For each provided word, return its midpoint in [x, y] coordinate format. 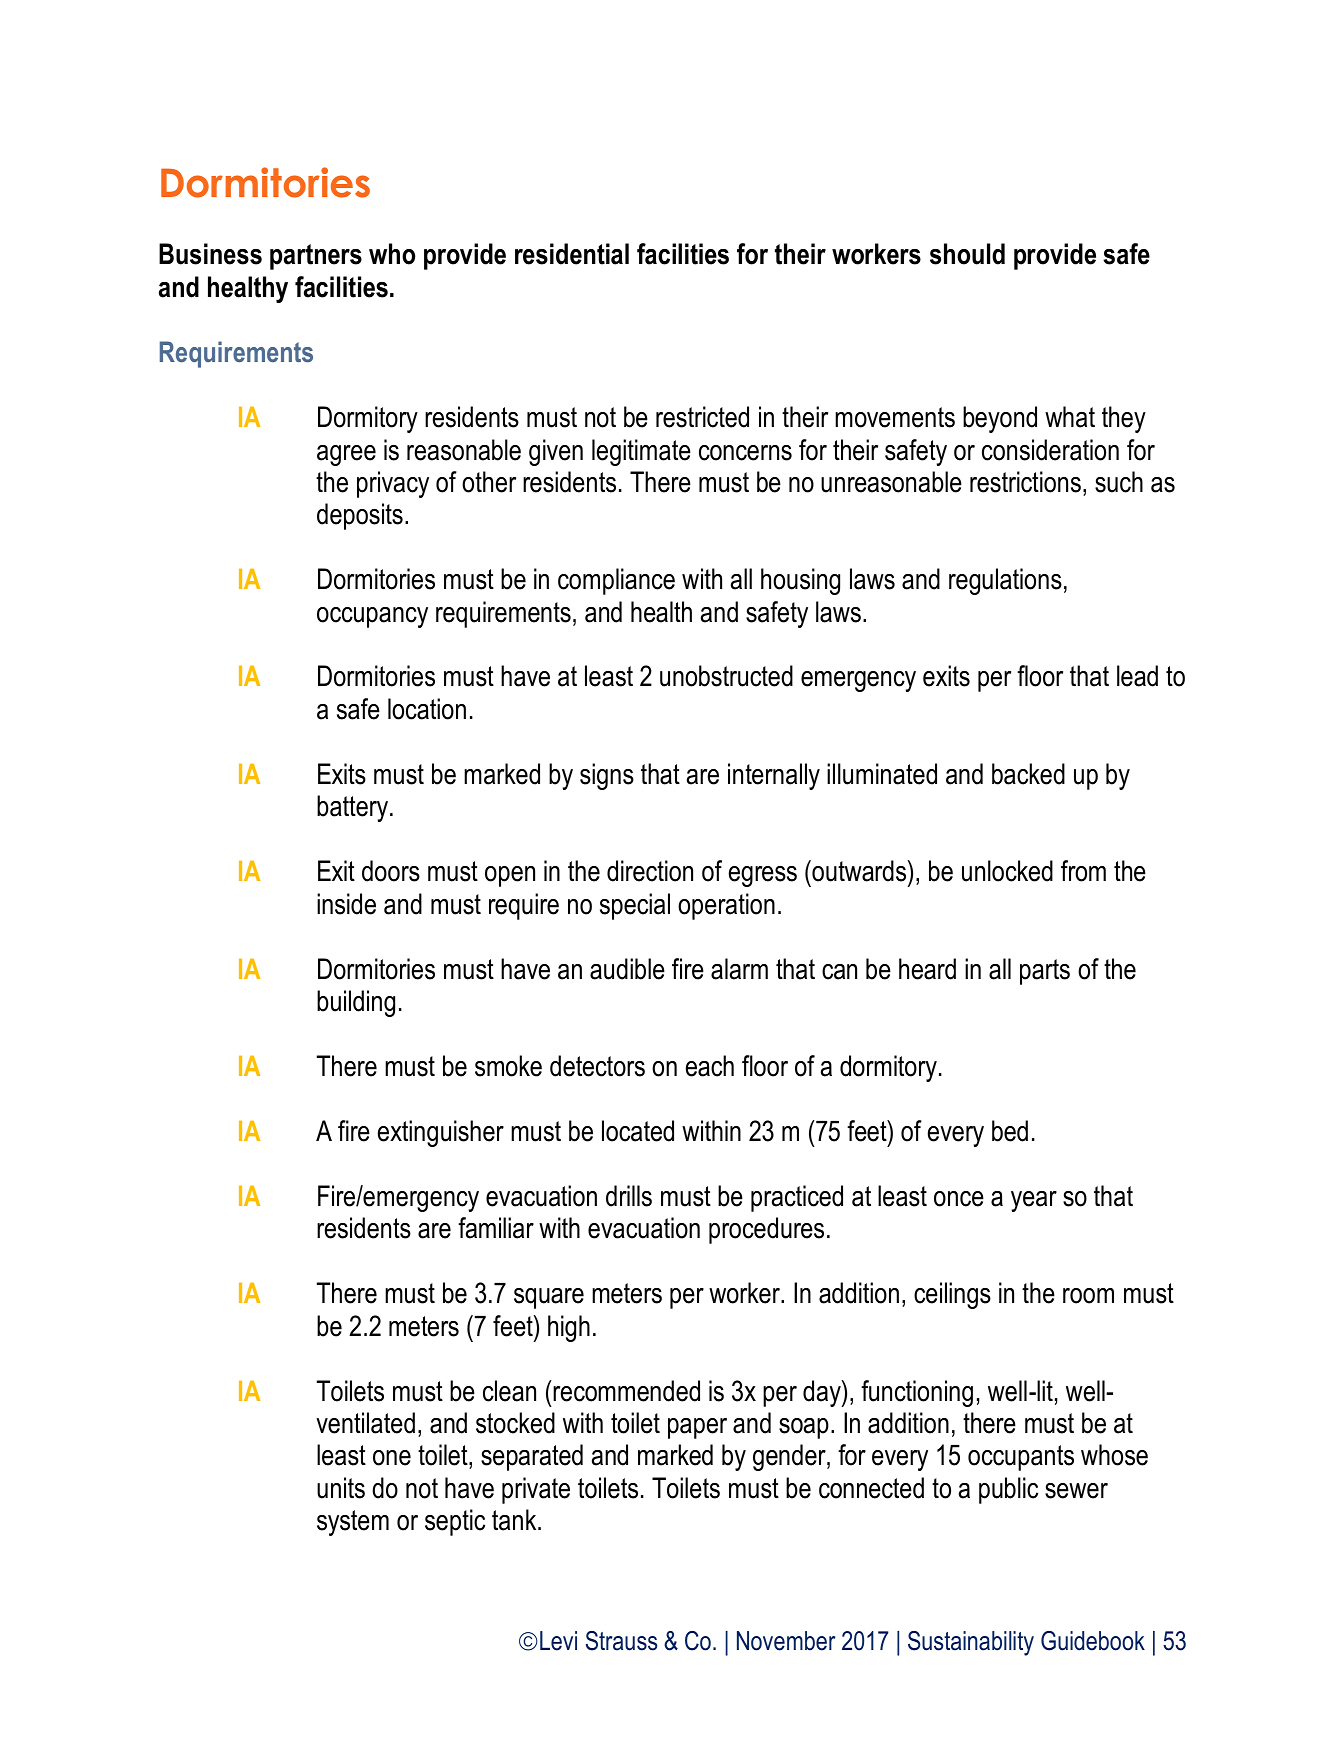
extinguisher [441, 1133]
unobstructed [726, 676]
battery [354, 808]
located [638, 1131]
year [1034, 1201]
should [967, 254]
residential [572, 254]
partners [316, 257]
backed [1028, 774]
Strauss [621, 1641]
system [353, 1523]
